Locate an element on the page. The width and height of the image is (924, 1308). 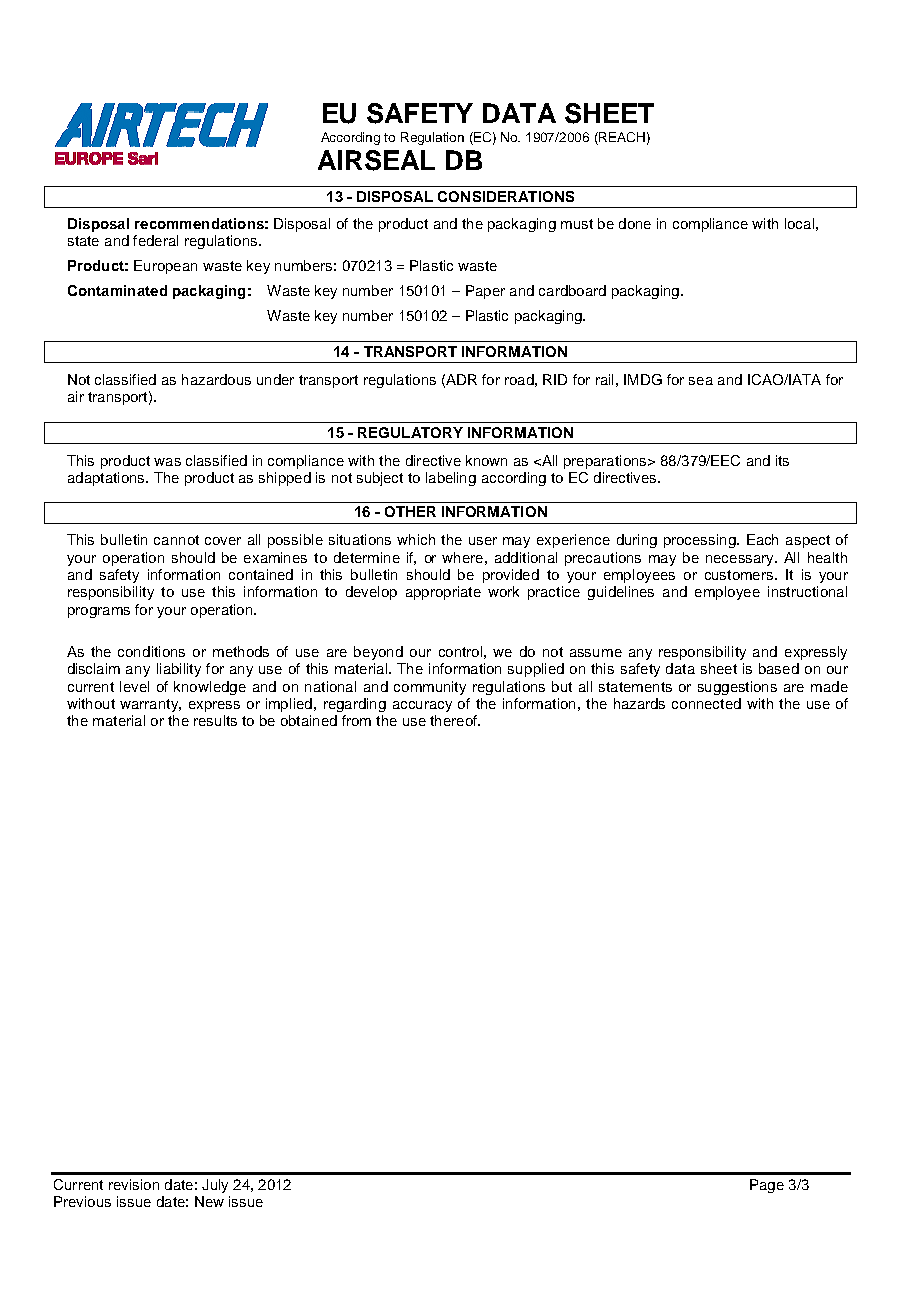
suggestions is located at coordinates (737, 688).
